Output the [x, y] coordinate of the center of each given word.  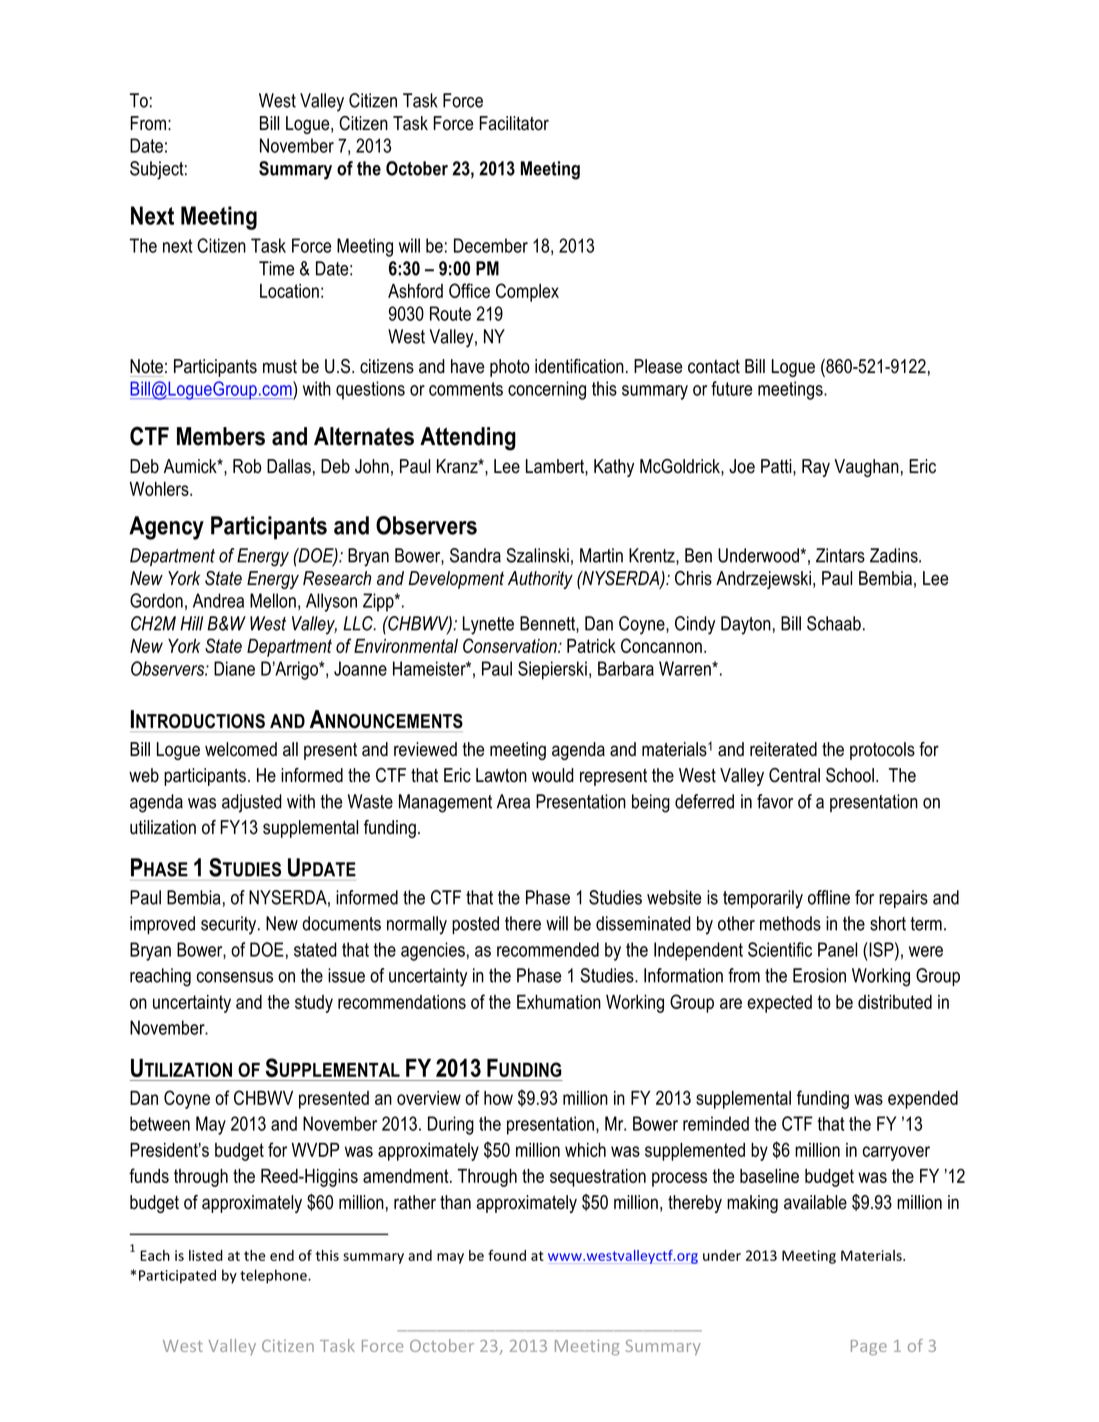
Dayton [746, 625]
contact [714, 366]
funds [149, 1175]
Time [276, 268]
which [585, 1150]
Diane [234, 668]
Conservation [511, 645]
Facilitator [514, 123]
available [815, 1202]
